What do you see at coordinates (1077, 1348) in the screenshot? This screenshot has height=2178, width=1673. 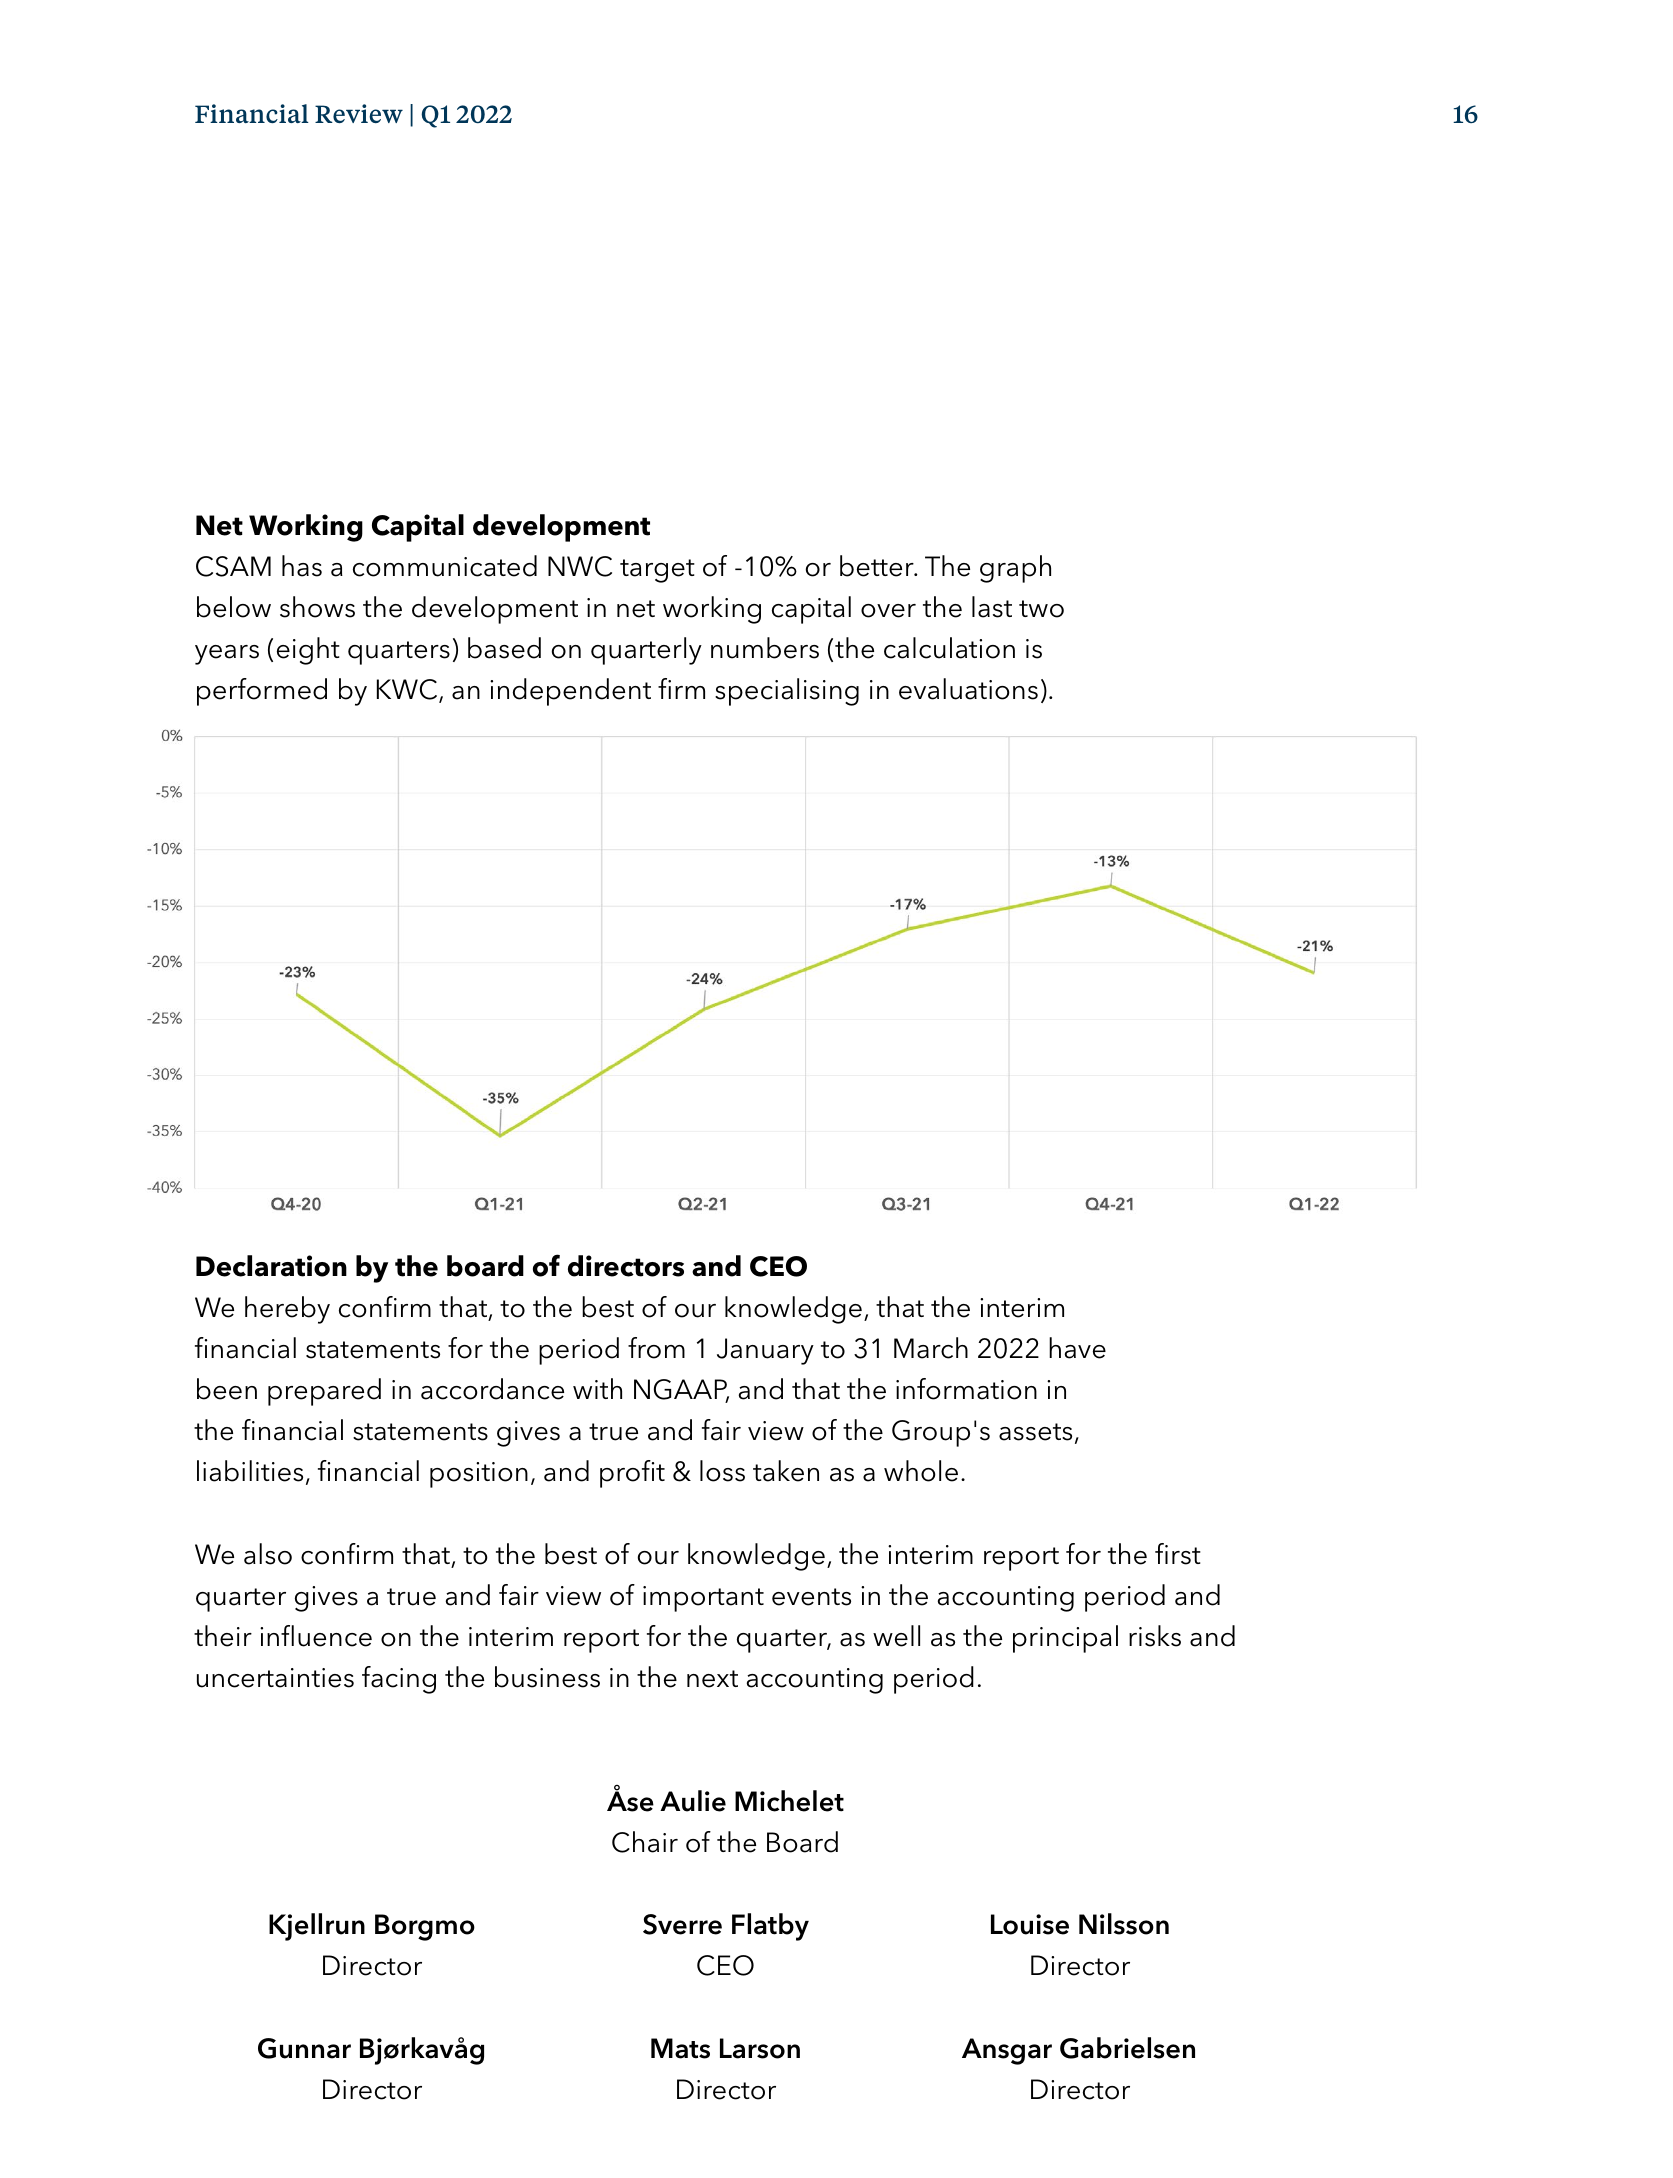 I see `have` at bounding box center [1077, 1348].
